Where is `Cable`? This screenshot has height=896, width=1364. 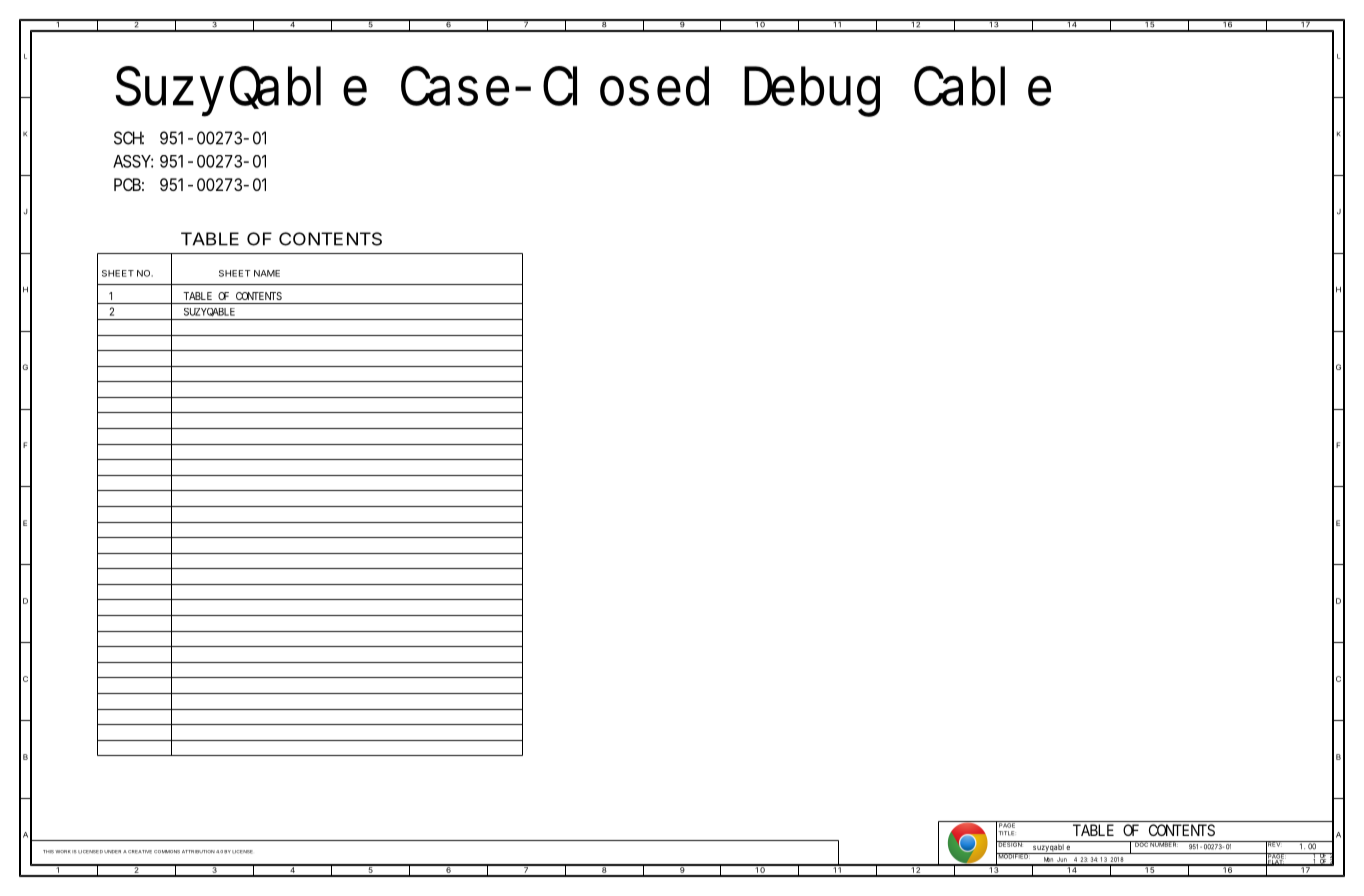 Cable is located at coordinates (982, 87).
